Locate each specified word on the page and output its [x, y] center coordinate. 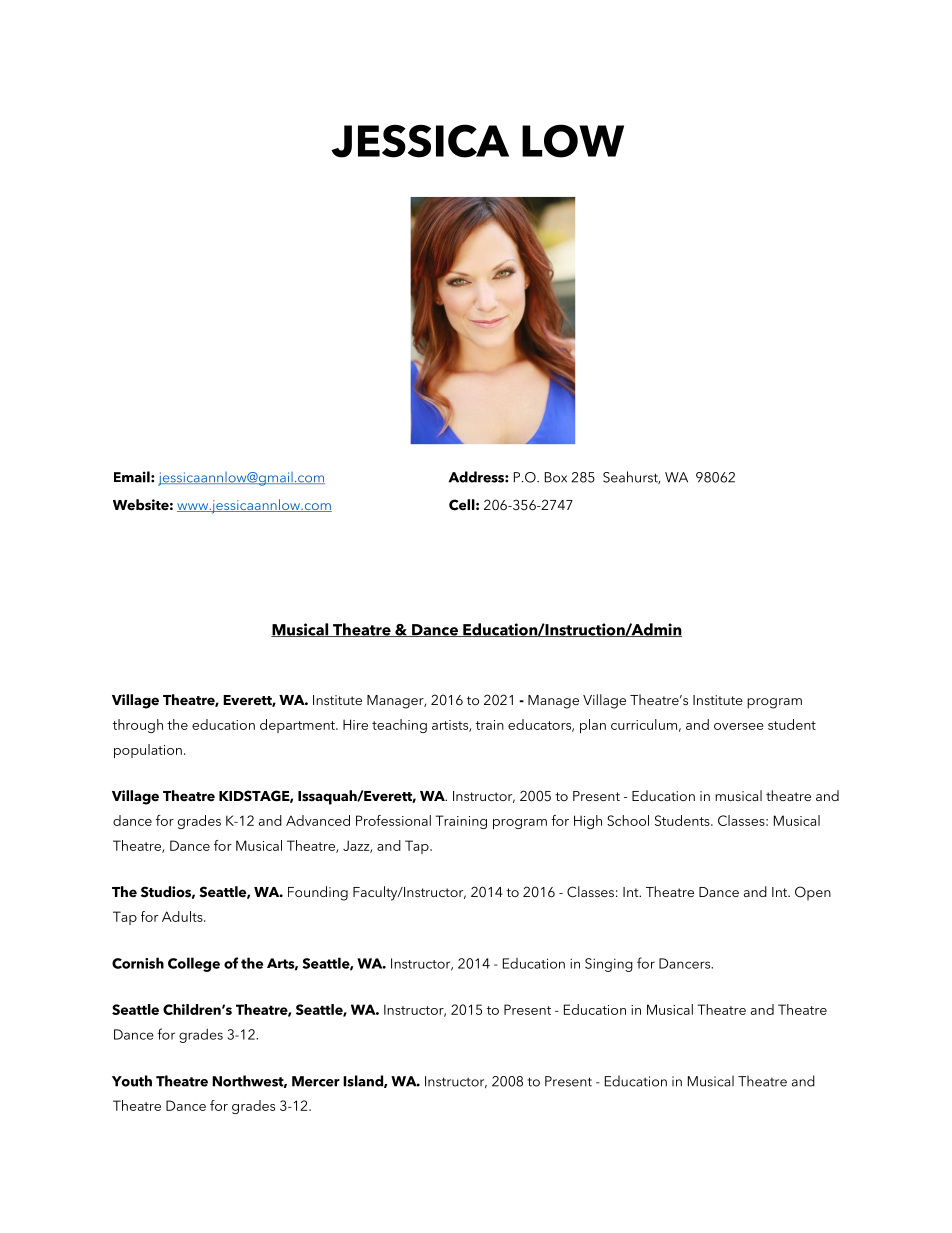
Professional [393, 820]
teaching [399, 726]
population [148, 751]
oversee [739, 726]
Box [556, 477]
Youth [132, 1081]
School [628, 820]
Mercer [316, 1081]
